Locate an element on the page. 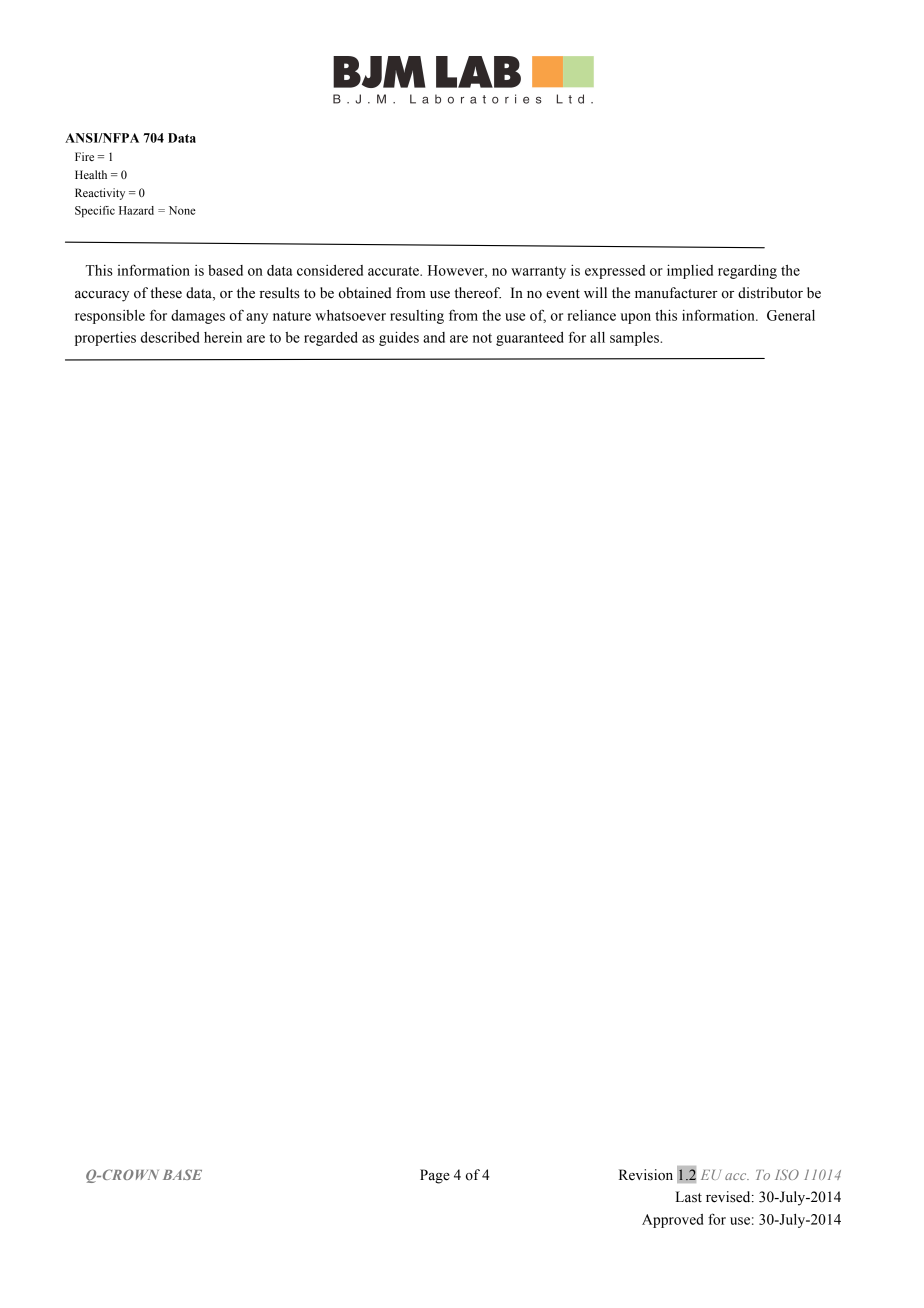  and is located at coordinates (434, 337).
